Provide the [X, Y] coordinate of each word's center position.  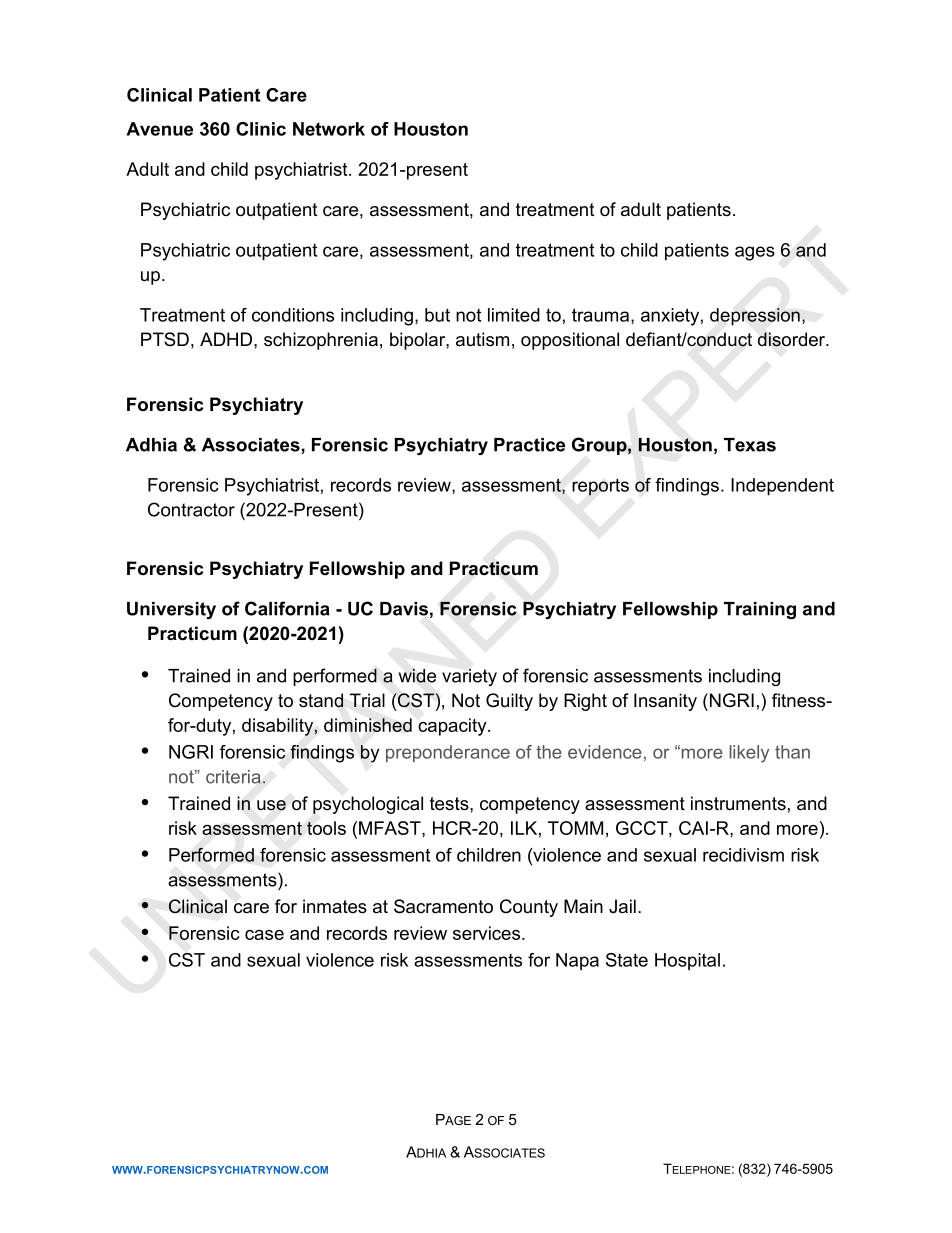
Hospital [687, 961]
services [488, 933]
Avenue [159, 129]
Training [760, 610]
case [264, 935]
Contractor [191, 509]
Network [329, 129]
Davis [404, 609]
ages [755, 253]
